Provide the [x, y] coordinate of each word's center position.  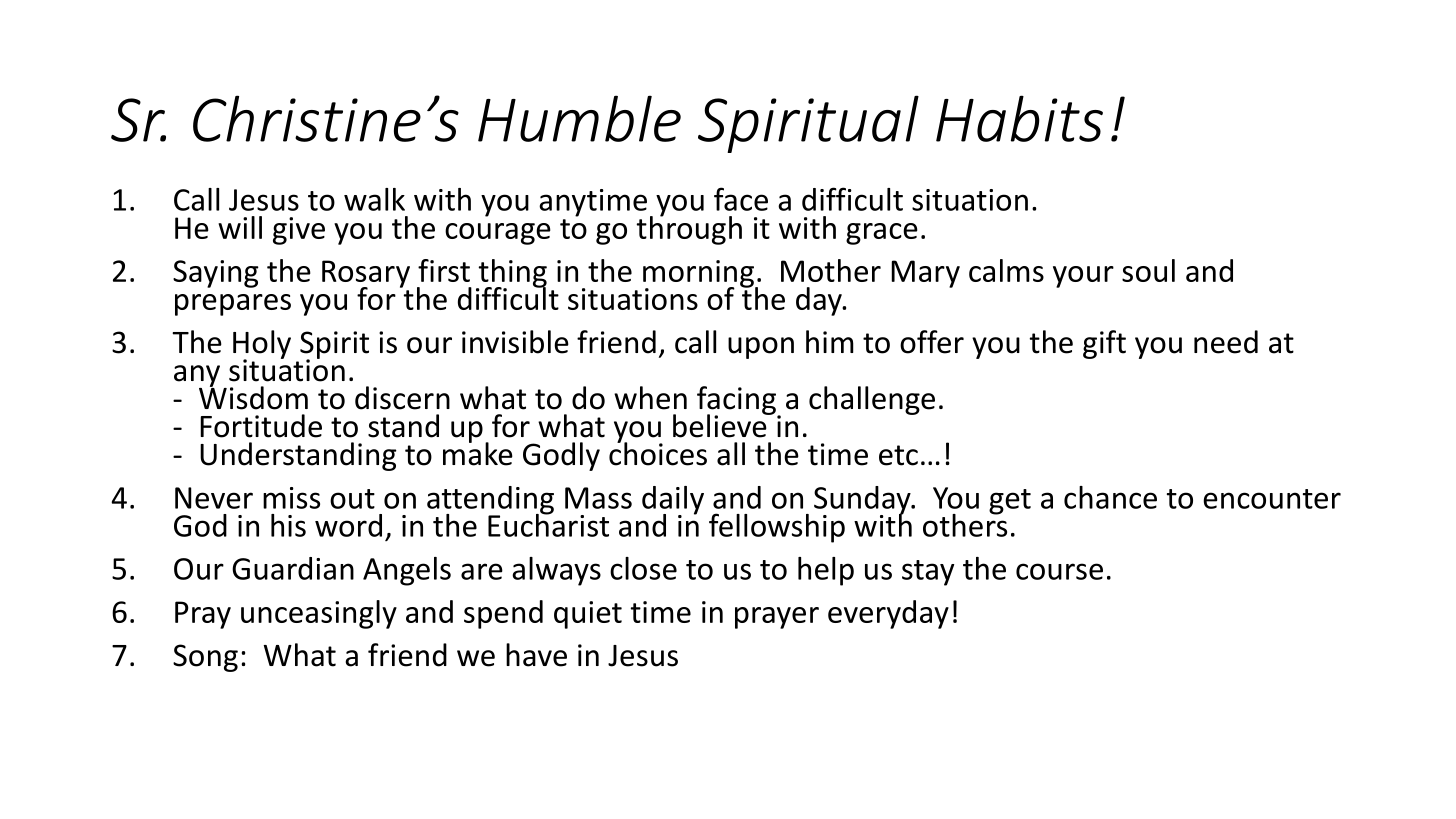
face [741, 199]
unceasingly [319, 614]
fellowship [777, 528]
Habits [1019, 118]
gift [1104, 344]
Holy [262, 345]
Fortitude [261, 426]
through [689, 229]
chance [1110, 497]
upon [761, 348]
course [1059, 571]
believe [721, 425]
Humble [579, 118]
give [299, 231]
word [348, 525]
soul [1148, 270]
